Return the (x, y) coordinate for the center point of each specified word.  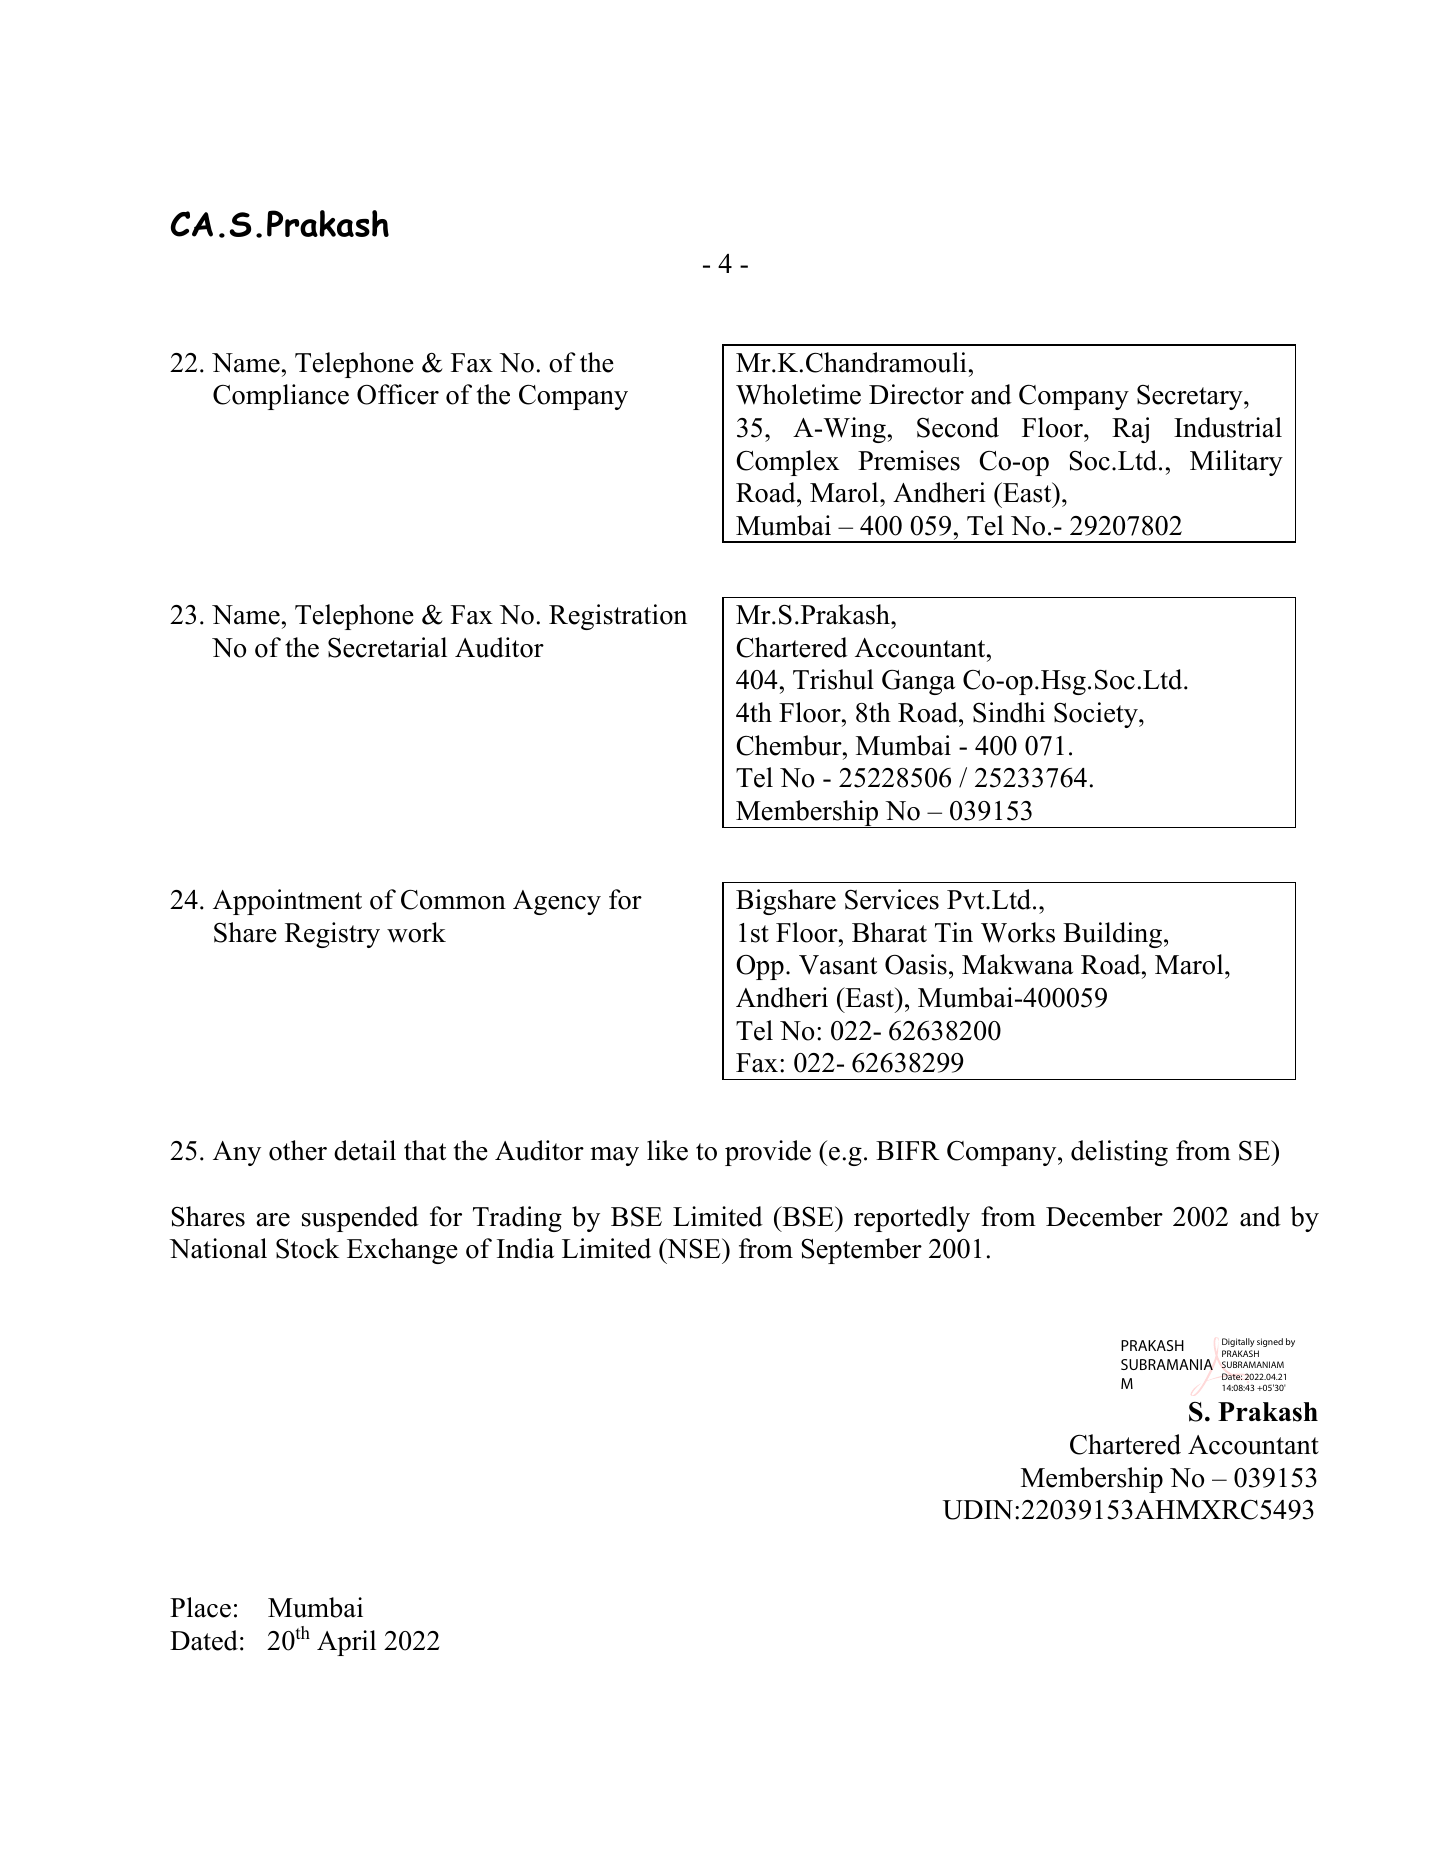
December (1104, 1216)
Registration (618, 617)
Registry (332, 935)
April (346, 1643)
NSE (694, 1248)
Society (1097, 715)
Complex (787, 463)
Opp (760, 967)
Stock (307, 1248)
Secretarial (387, 647)
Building (1112, 935)
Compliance (281, 397)
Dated (204, 1640)
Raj (1130, 430)
